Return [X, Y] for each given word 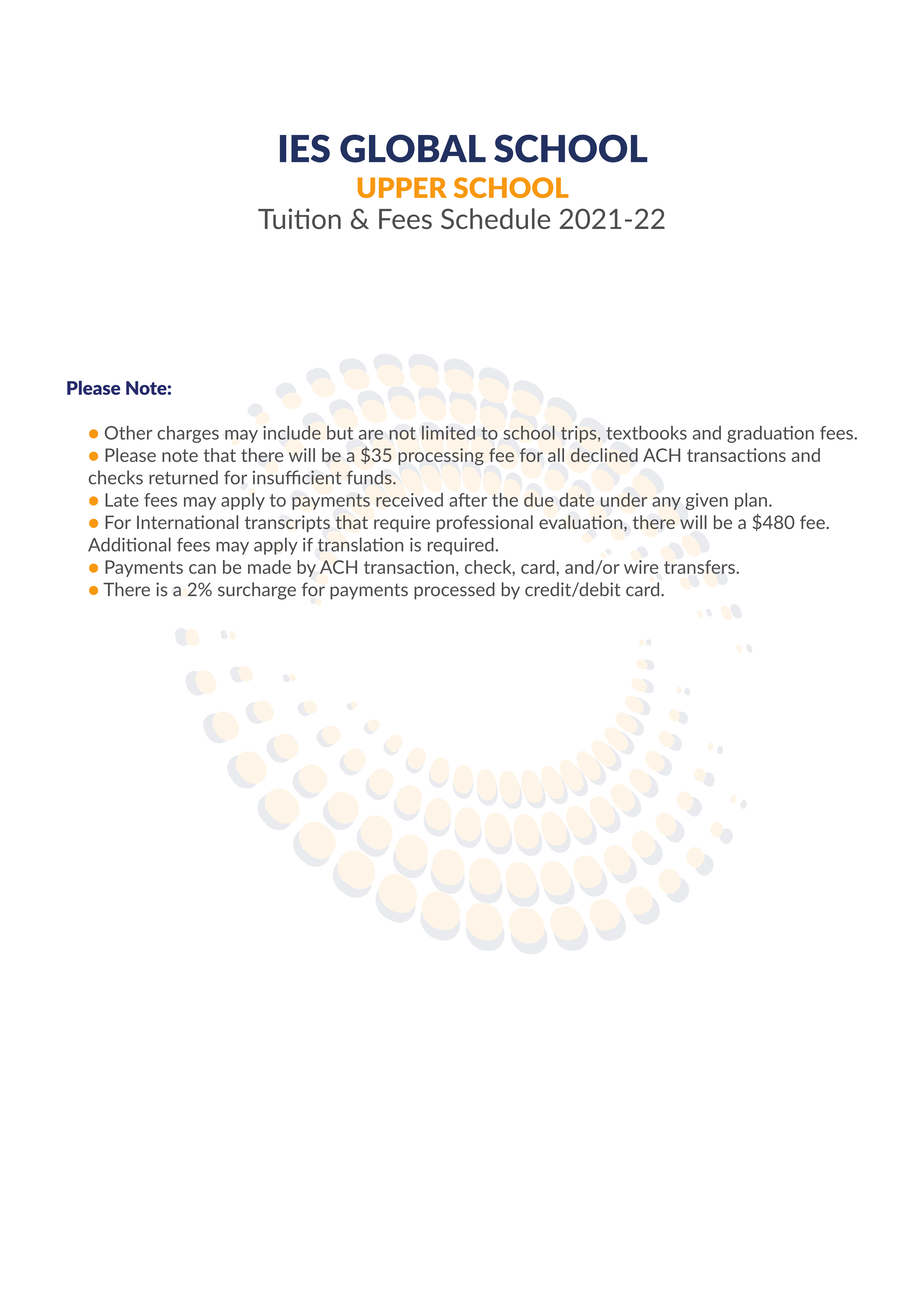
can [202, 569]
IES [305, 148]
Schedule [495, 218]
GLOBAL [413, 148]
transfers [700, 567]
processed [454, 591]
